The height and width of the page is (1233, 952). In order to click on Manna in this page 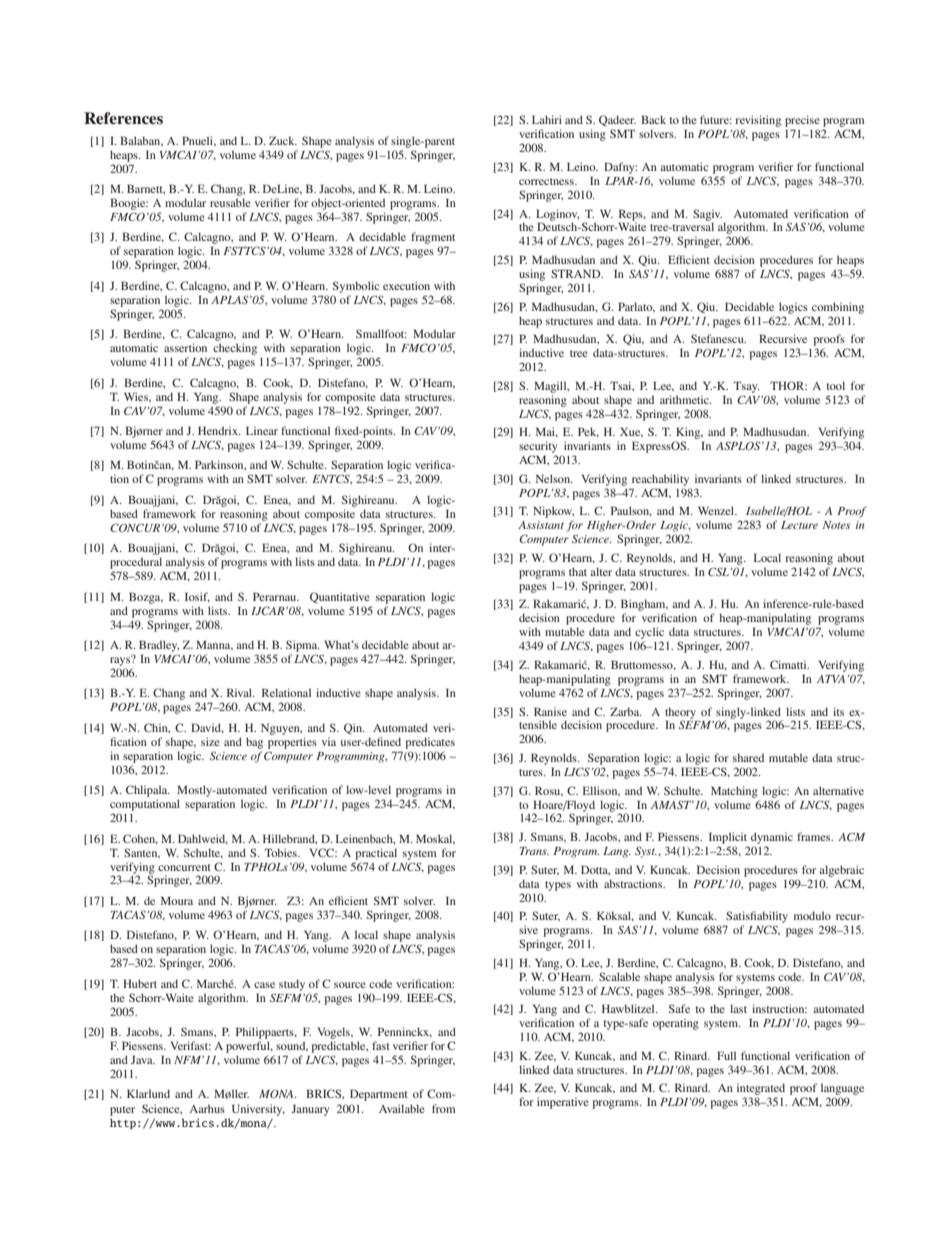, I will do `click(214, 645)`.
